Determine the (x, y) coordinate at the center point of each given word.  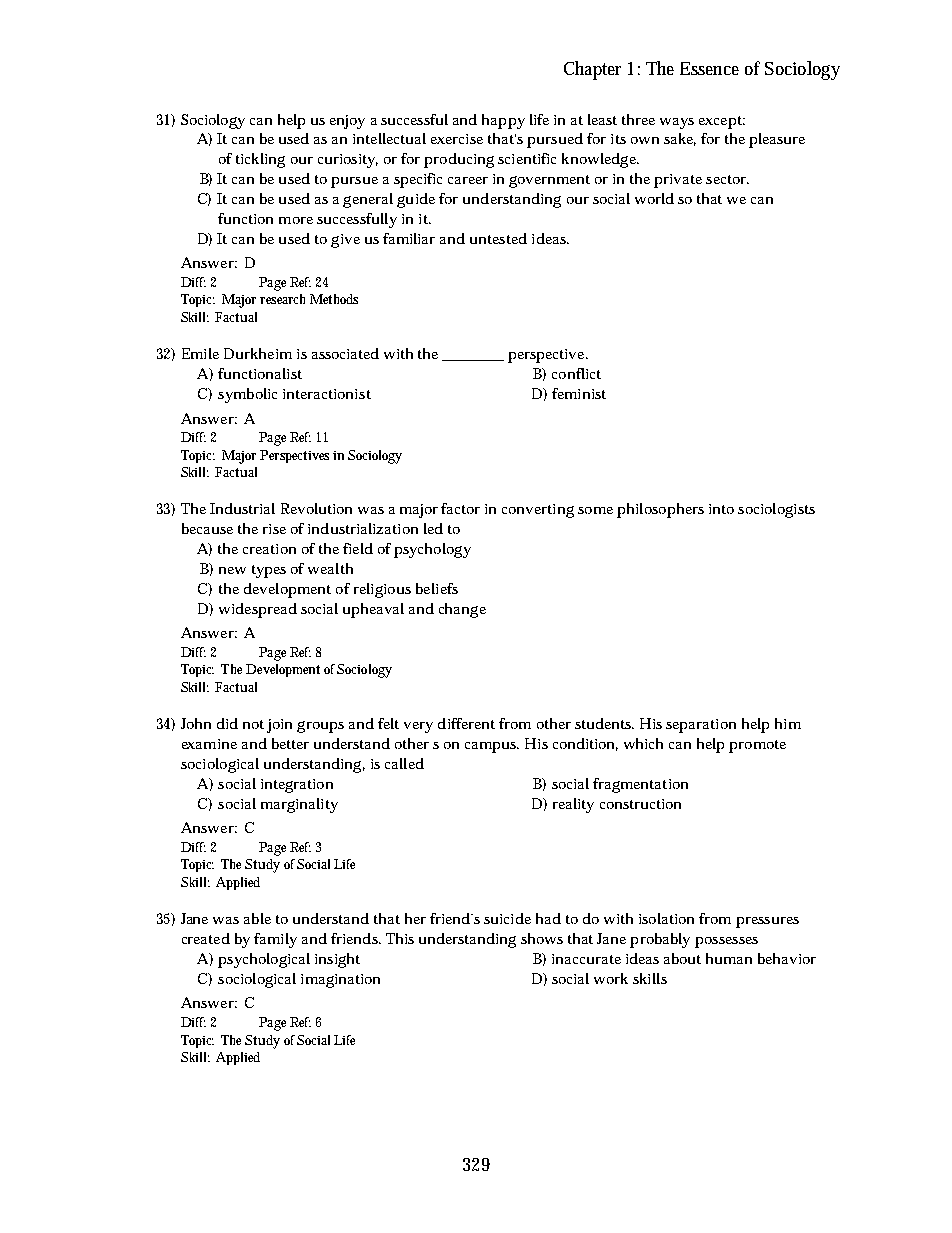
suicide (507, 918)
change (462, 610)
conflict (576, 373)
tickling (260, 160)
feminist (579, 393)
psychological (264, 960)
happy (503, 121)
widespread (258, 610)
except (720, 122)
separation (701, 726)
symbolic (247, 395)
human (729, 958)
